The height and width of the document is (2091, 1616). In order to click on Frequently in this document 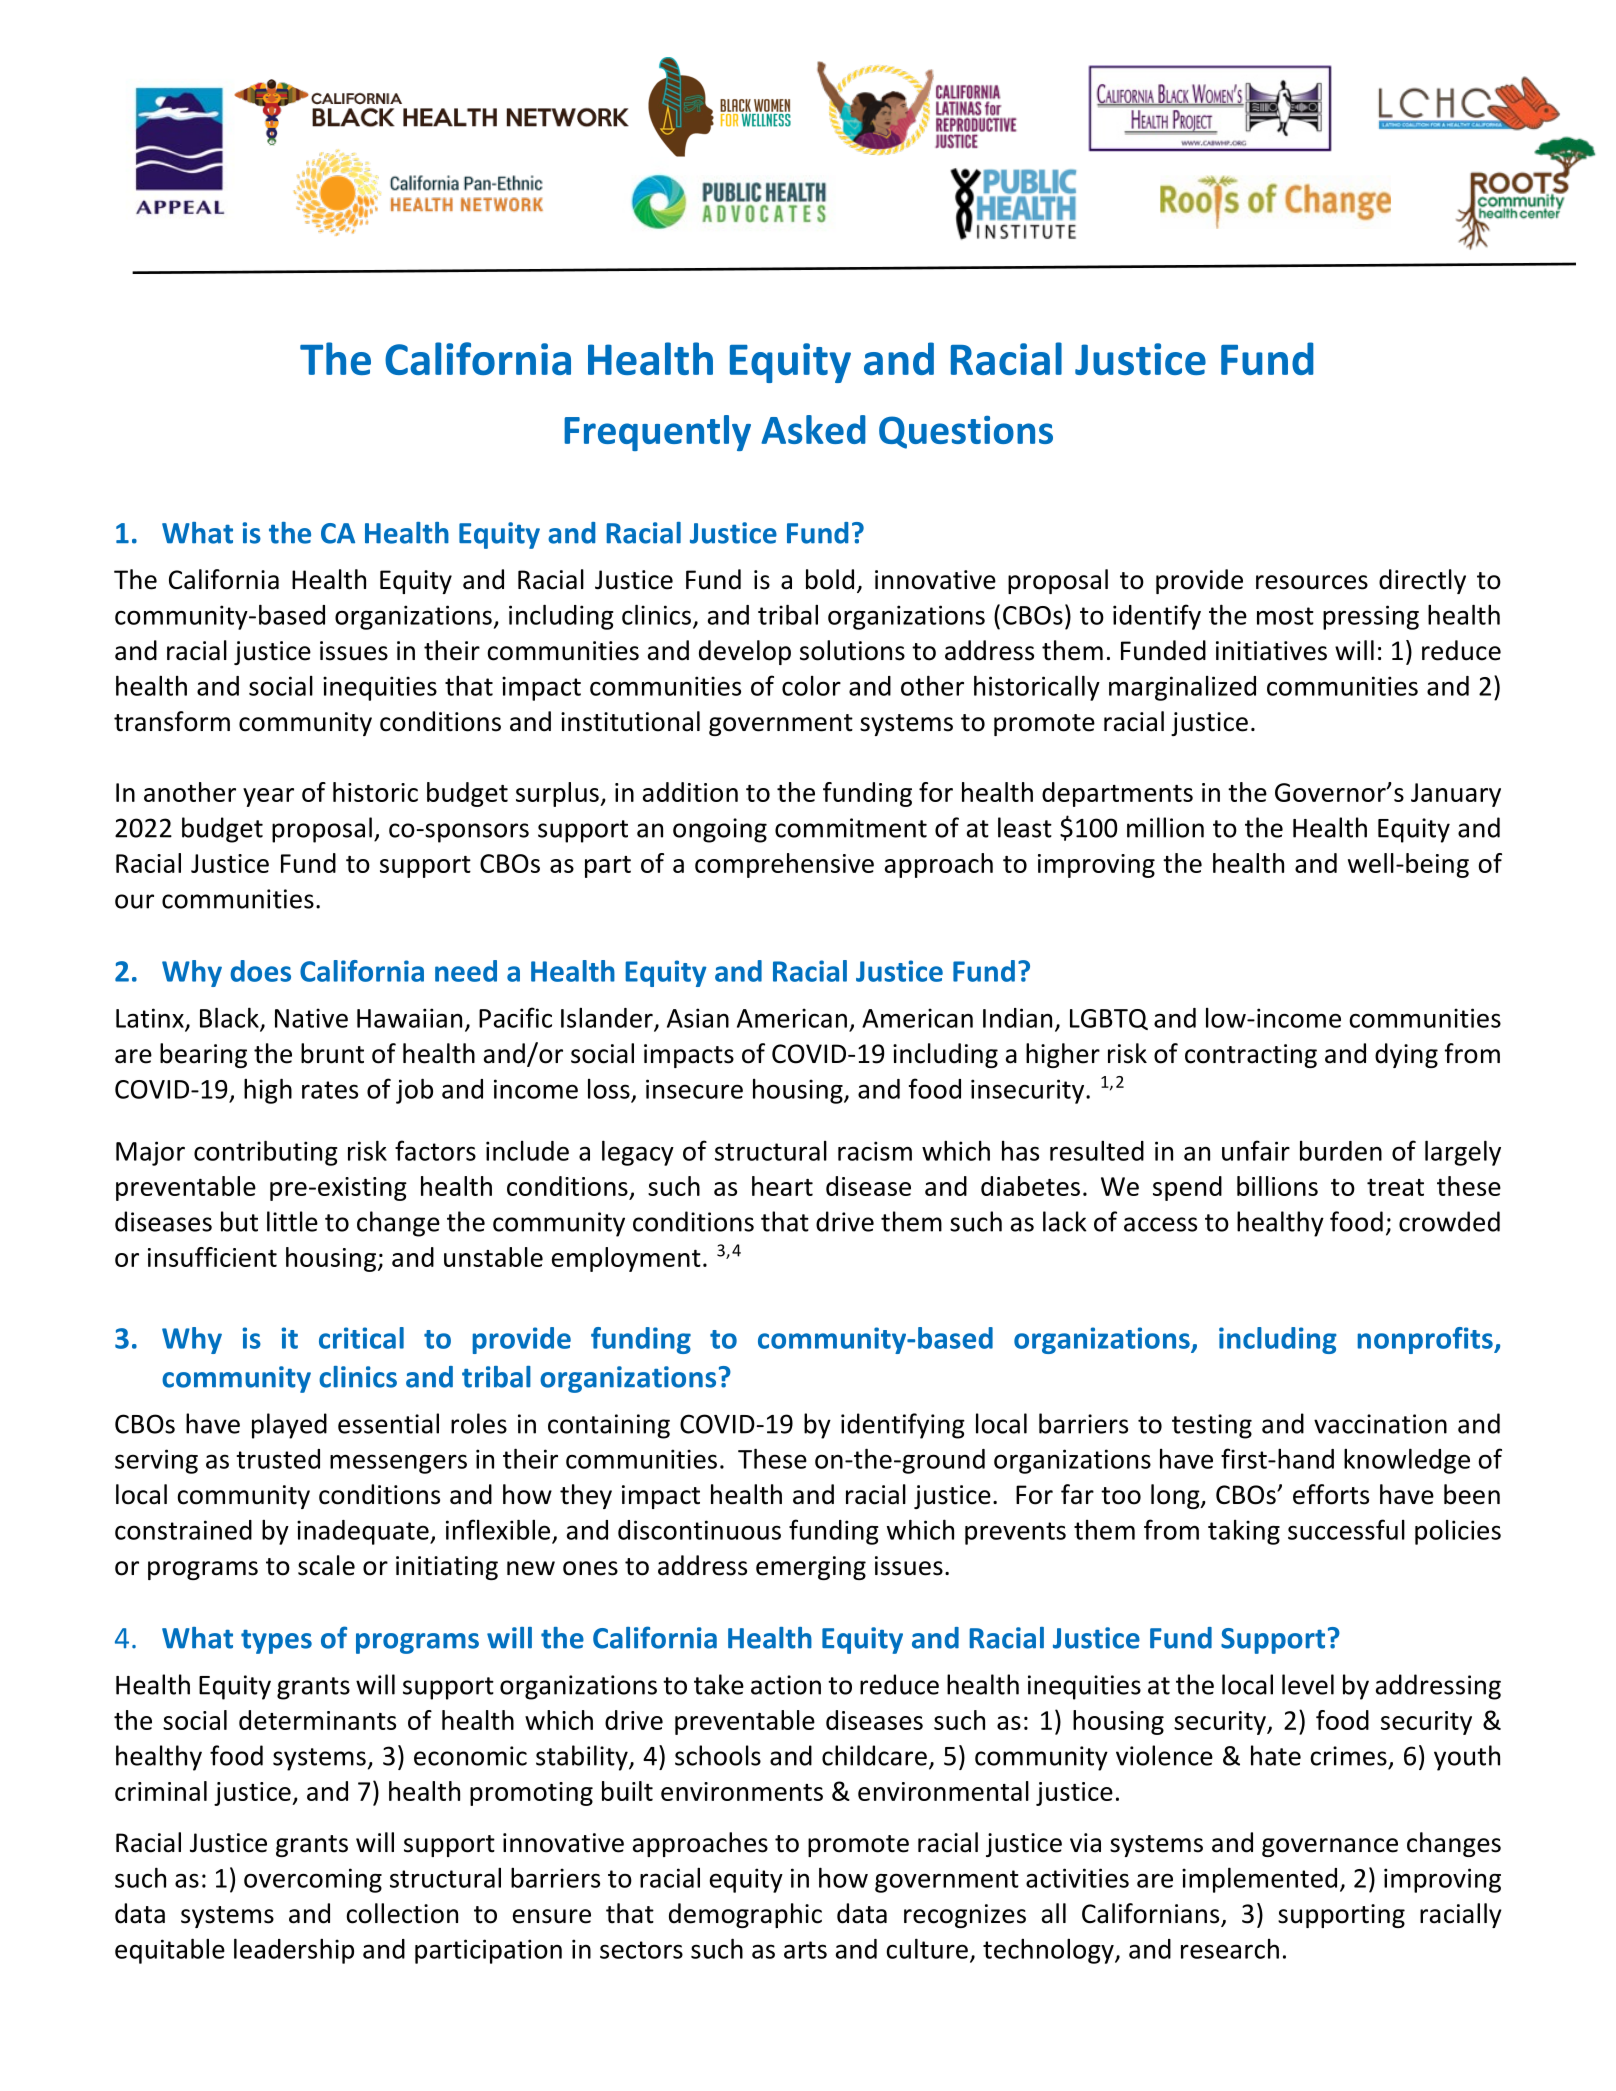, I will do `click(657, 433)`.
